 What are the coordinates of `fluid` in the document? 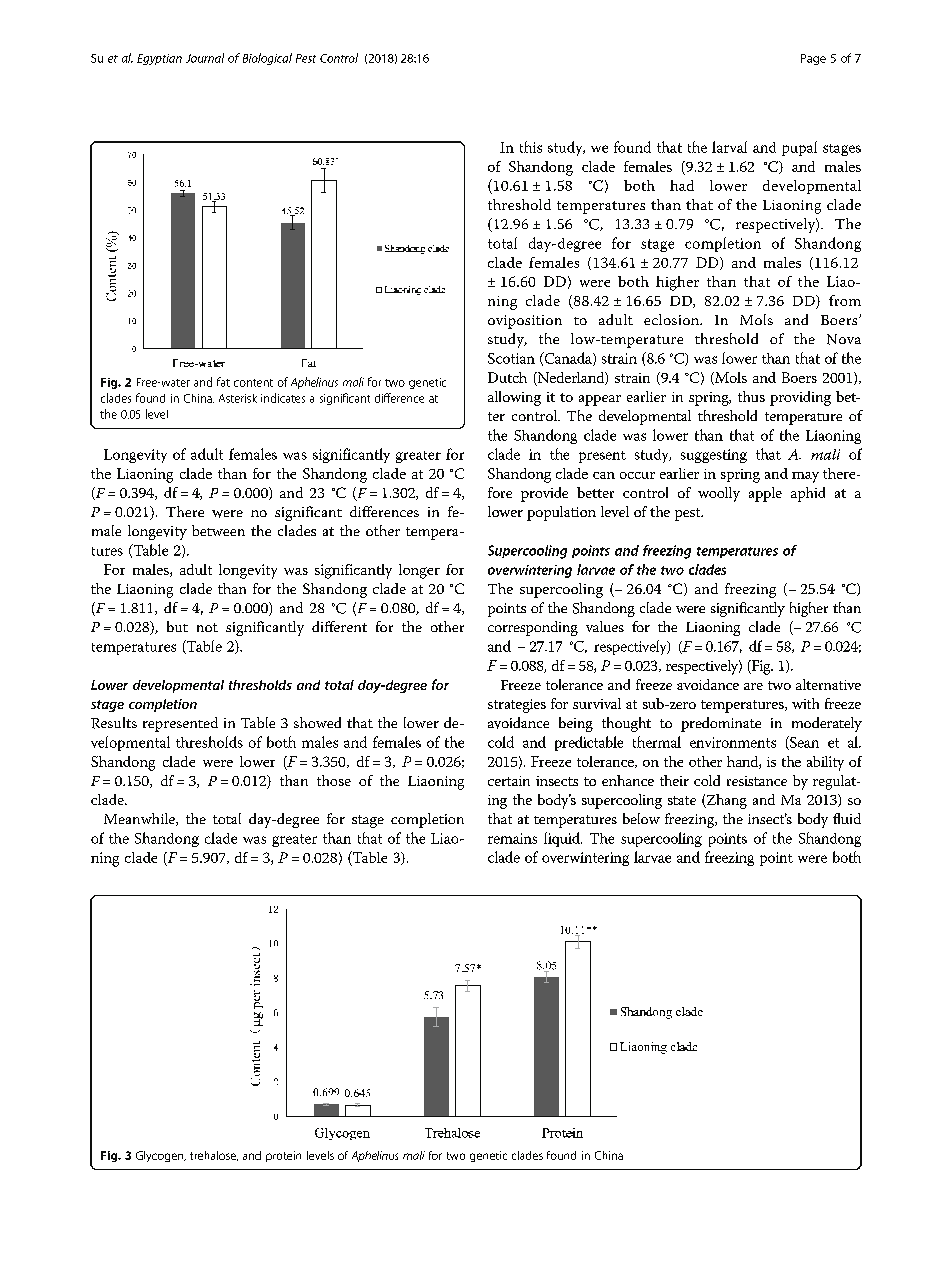 It's located at (847, 818).
